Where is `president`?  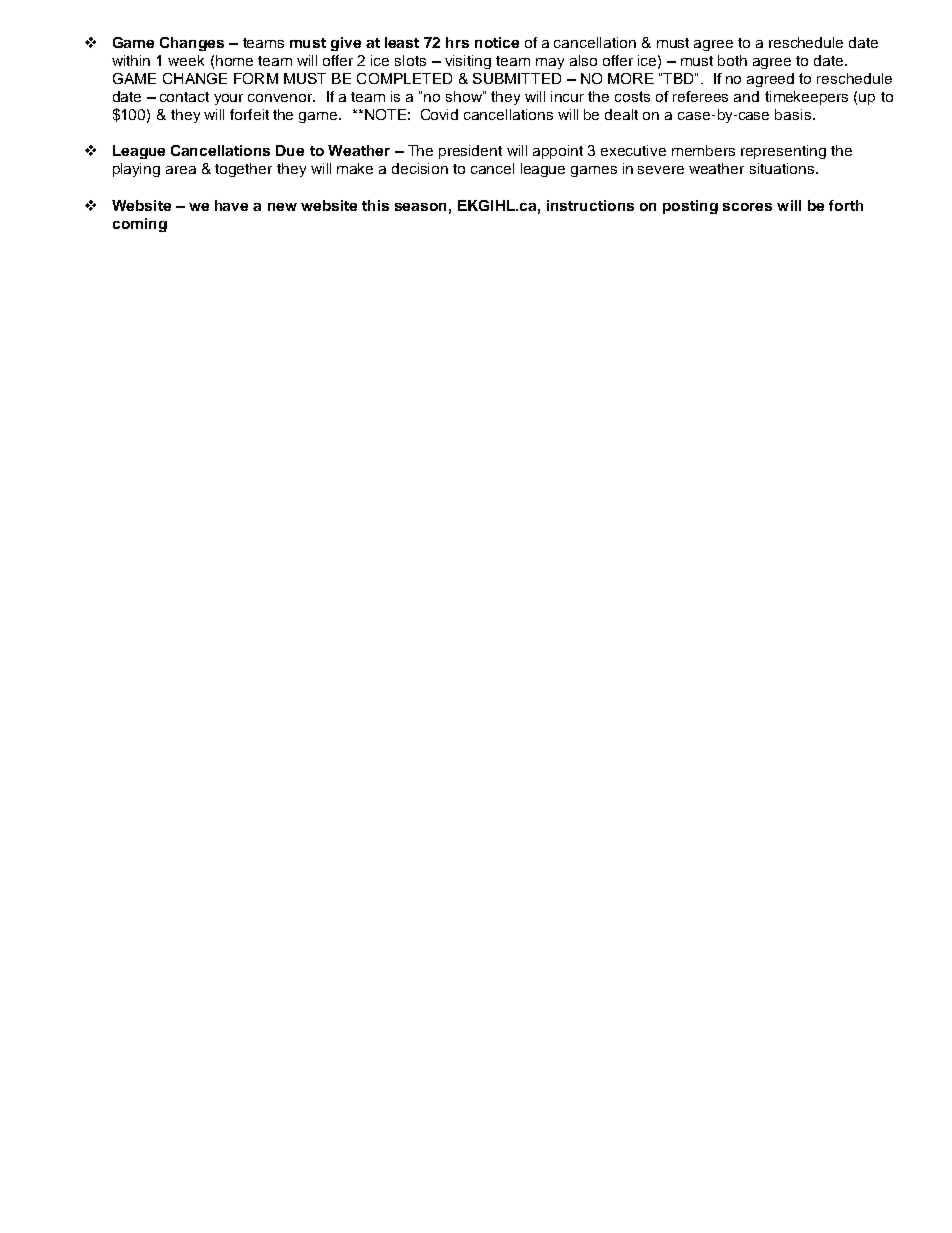 president is located at coordinates (470, 152).
